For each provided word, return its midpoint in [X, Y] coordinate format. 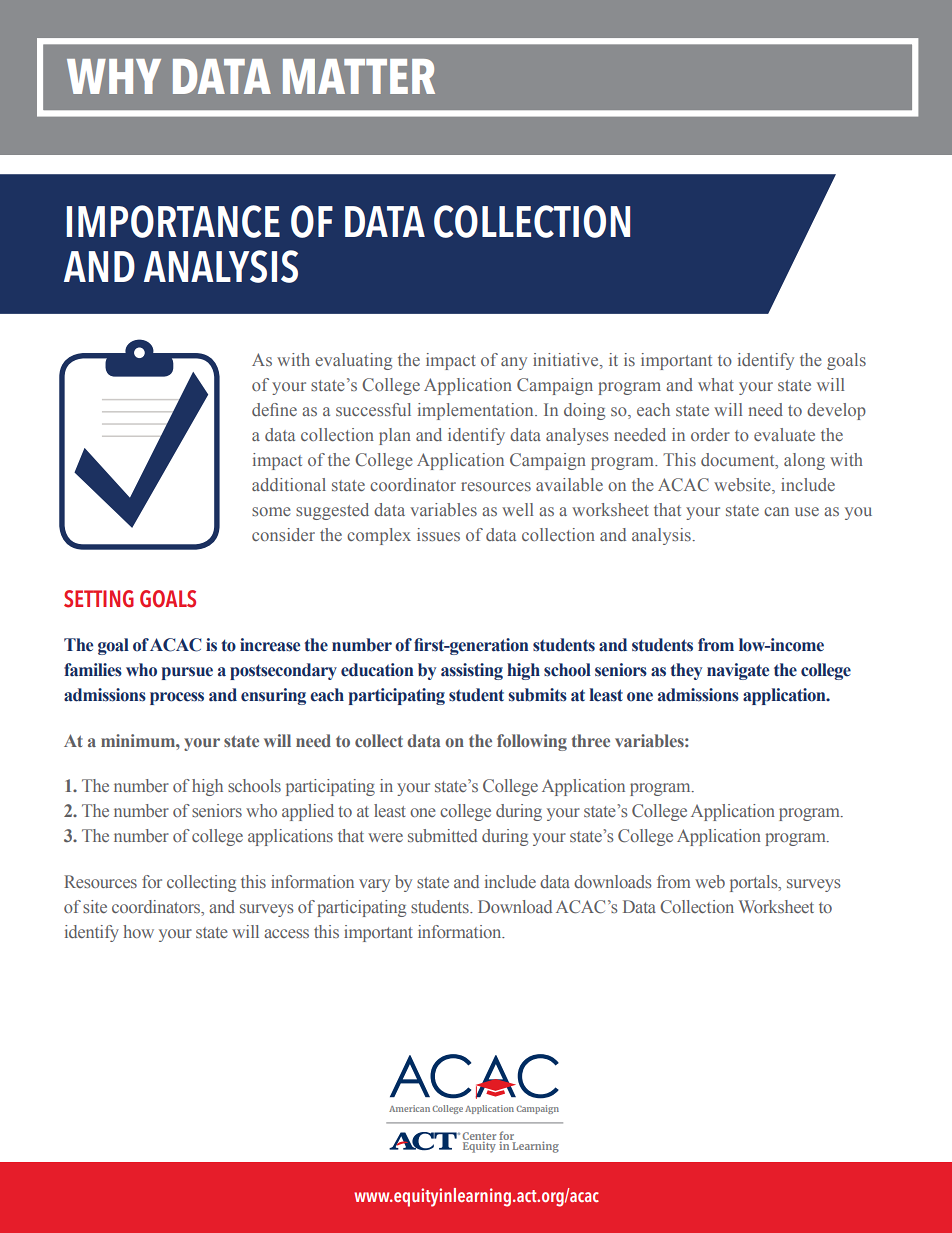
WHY [114, 76]
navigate [738, 671]
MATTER [359, 76]
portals [755, 883]
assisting [472, 671]
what [716, 384]
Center [479, 1137]
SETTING [99, 599]
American [409, 1108]
